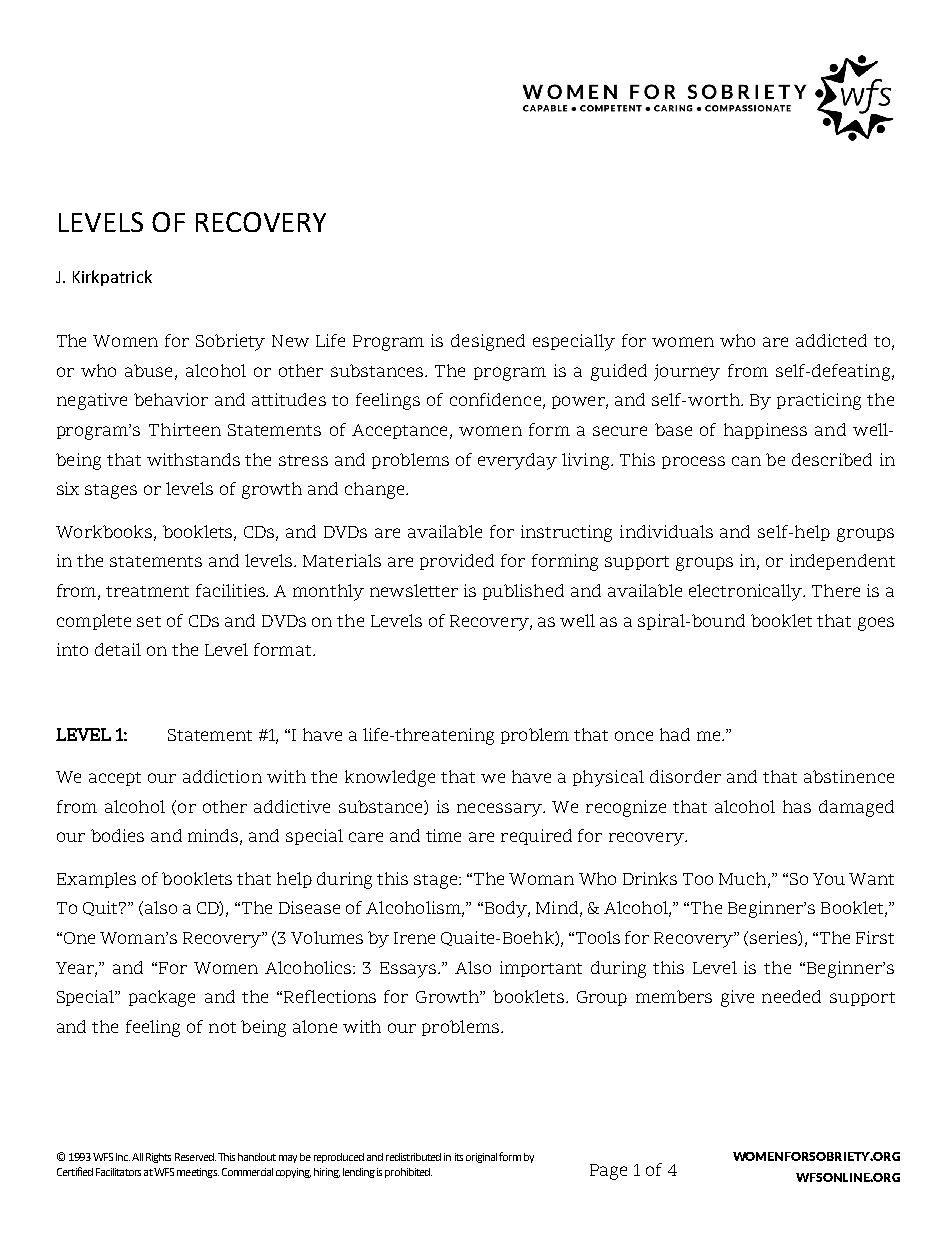 This page has height=1233, width=952. What do you see at coordinates (390, 778) in the page?
I see `knowledge` at bounding box center [390, 778].
